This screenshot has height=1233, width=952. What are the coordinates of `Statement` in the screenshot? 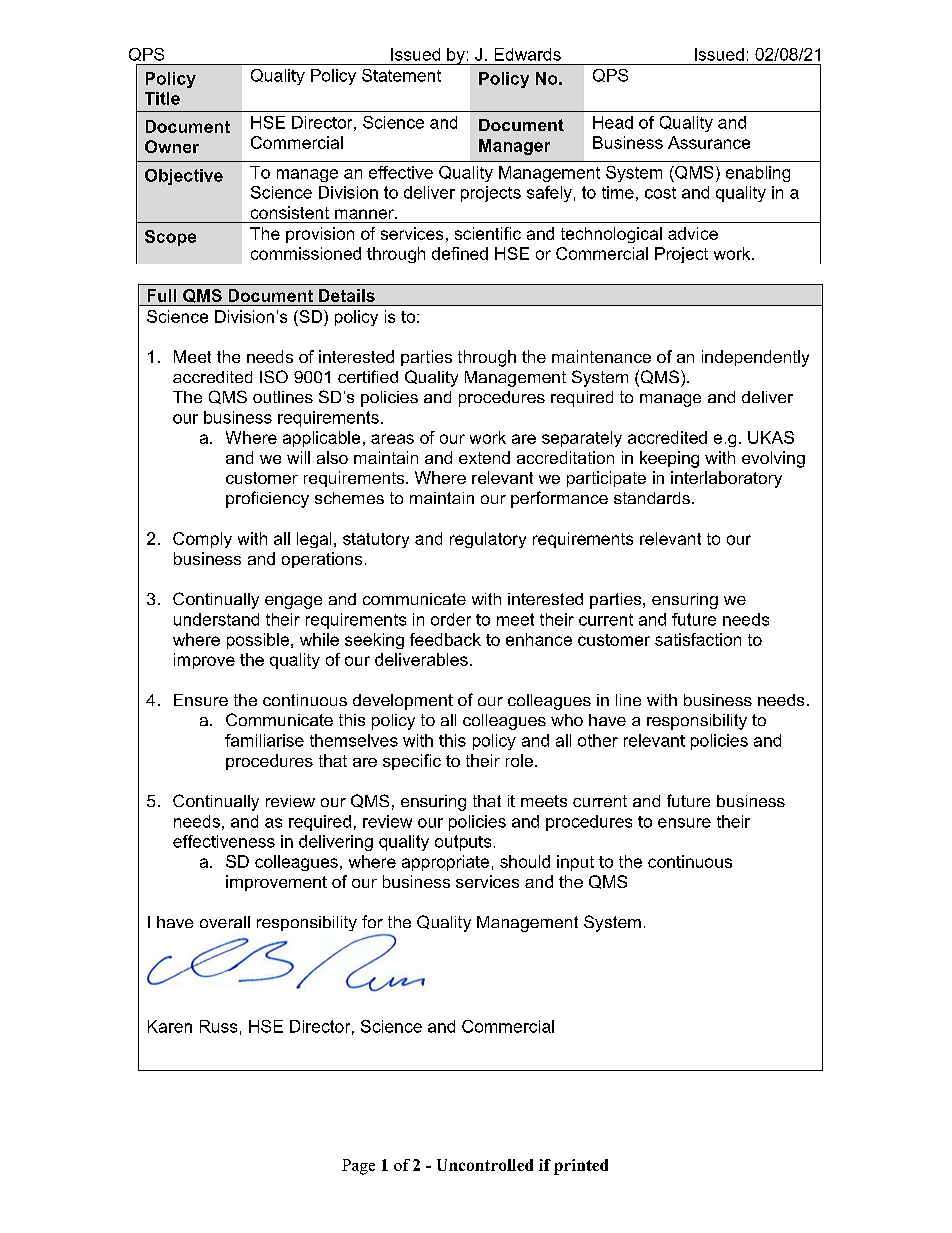 It's located at (401, 75).
